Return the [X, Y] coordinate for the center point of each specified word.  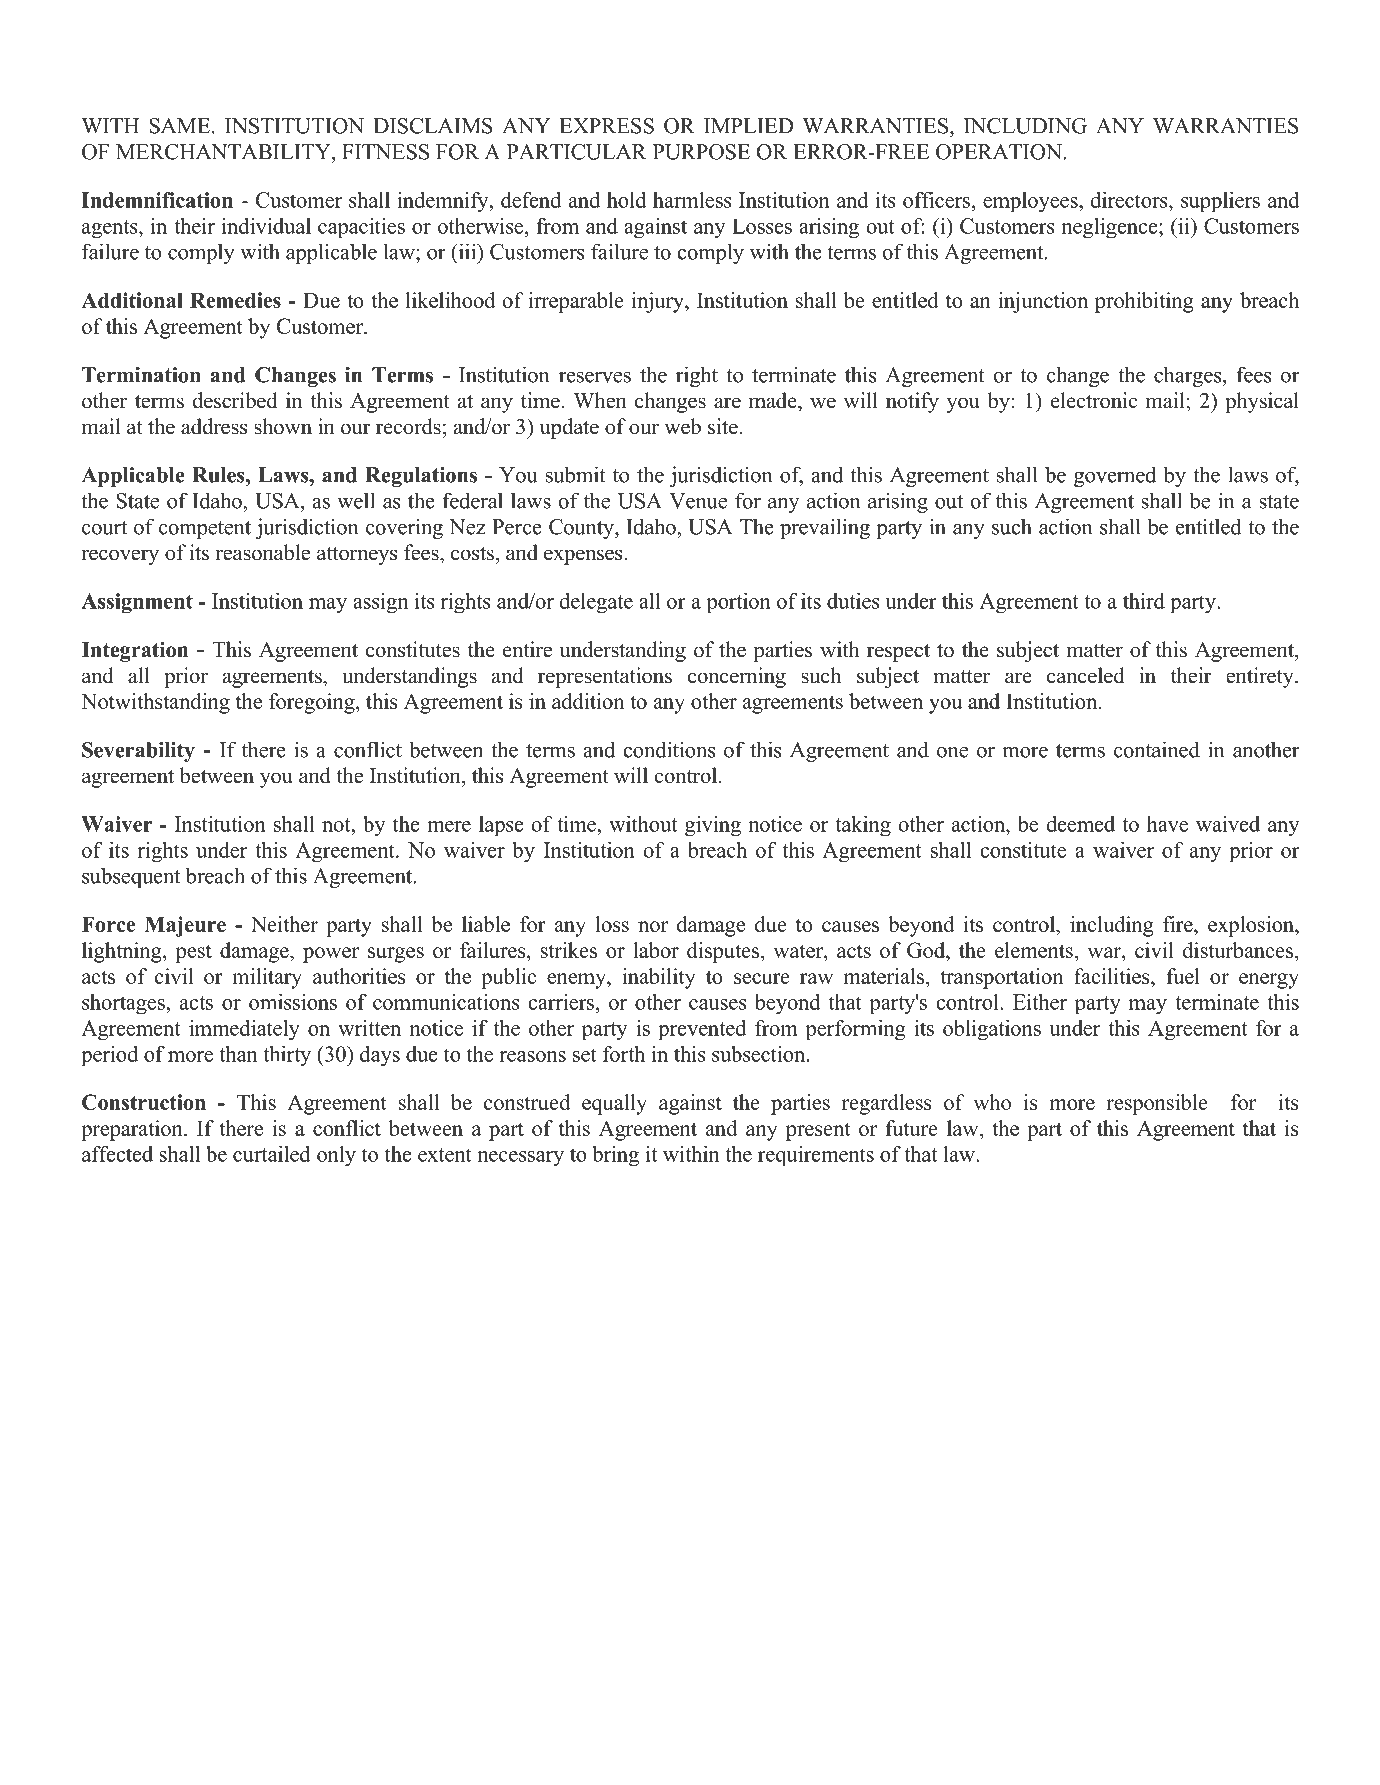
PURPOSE [701, 152]
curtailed [272, 1154]
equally [614, 1104]
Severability [138, 752]
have [1167, 824]
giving [713, 826]
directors [1130, 200]
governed [1115, 476]
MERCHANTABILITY [224, 152]
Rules [219, 475]
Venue [698, 501]
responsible [1157, 1104]
